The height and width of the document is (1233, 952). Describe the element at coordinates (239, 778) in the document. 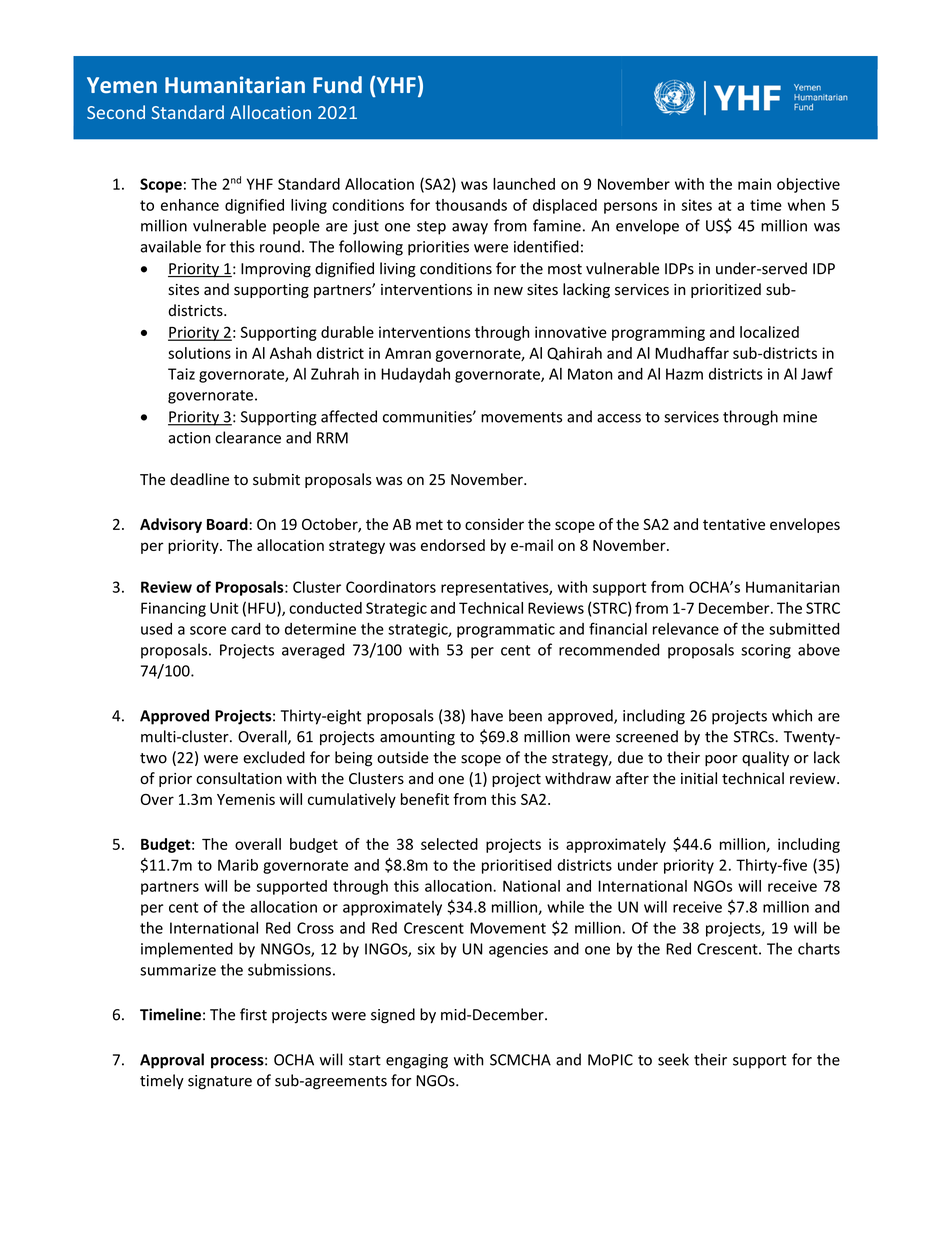

I see `consultation` at that location.
